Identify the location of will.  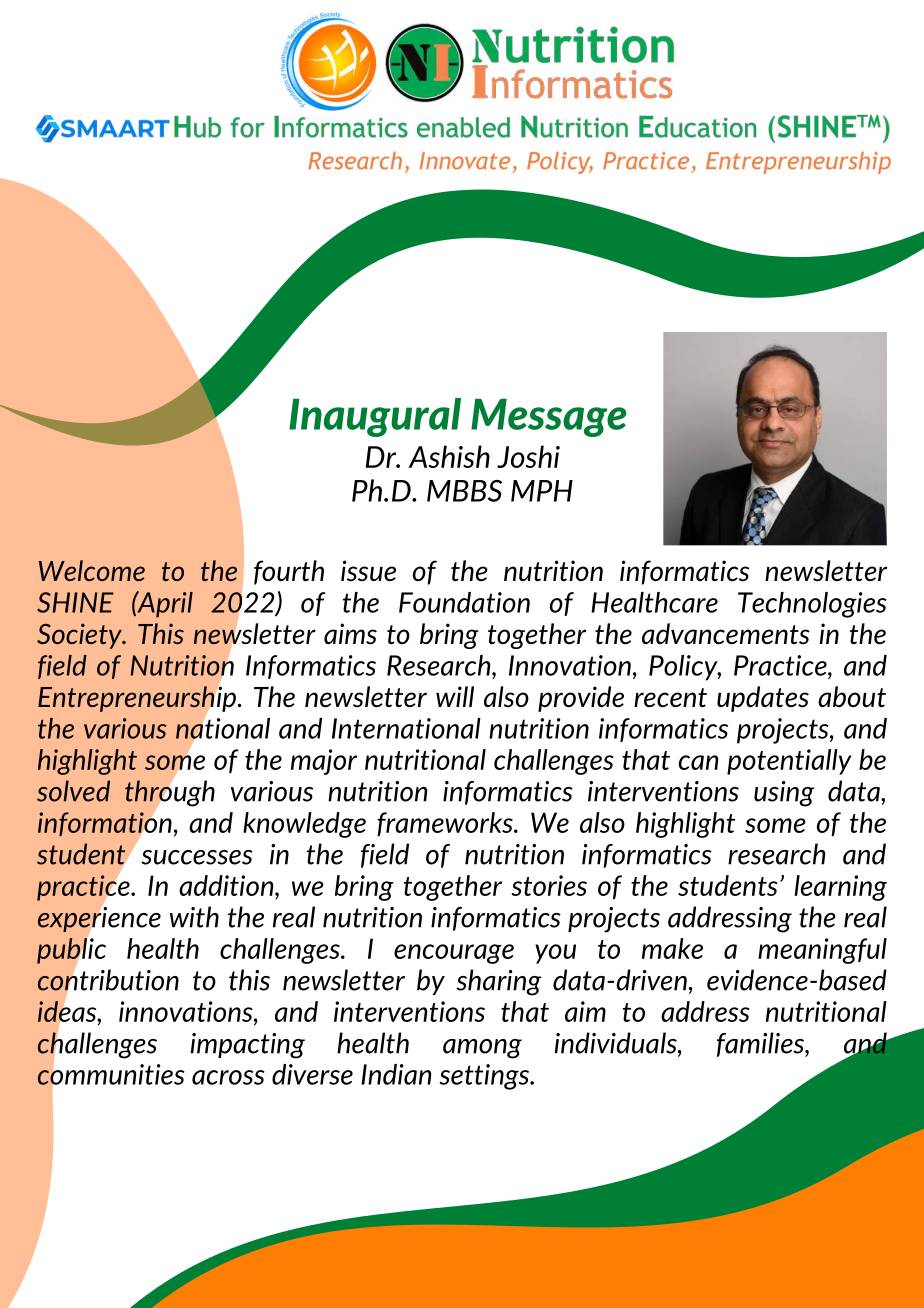
(455, 696).
